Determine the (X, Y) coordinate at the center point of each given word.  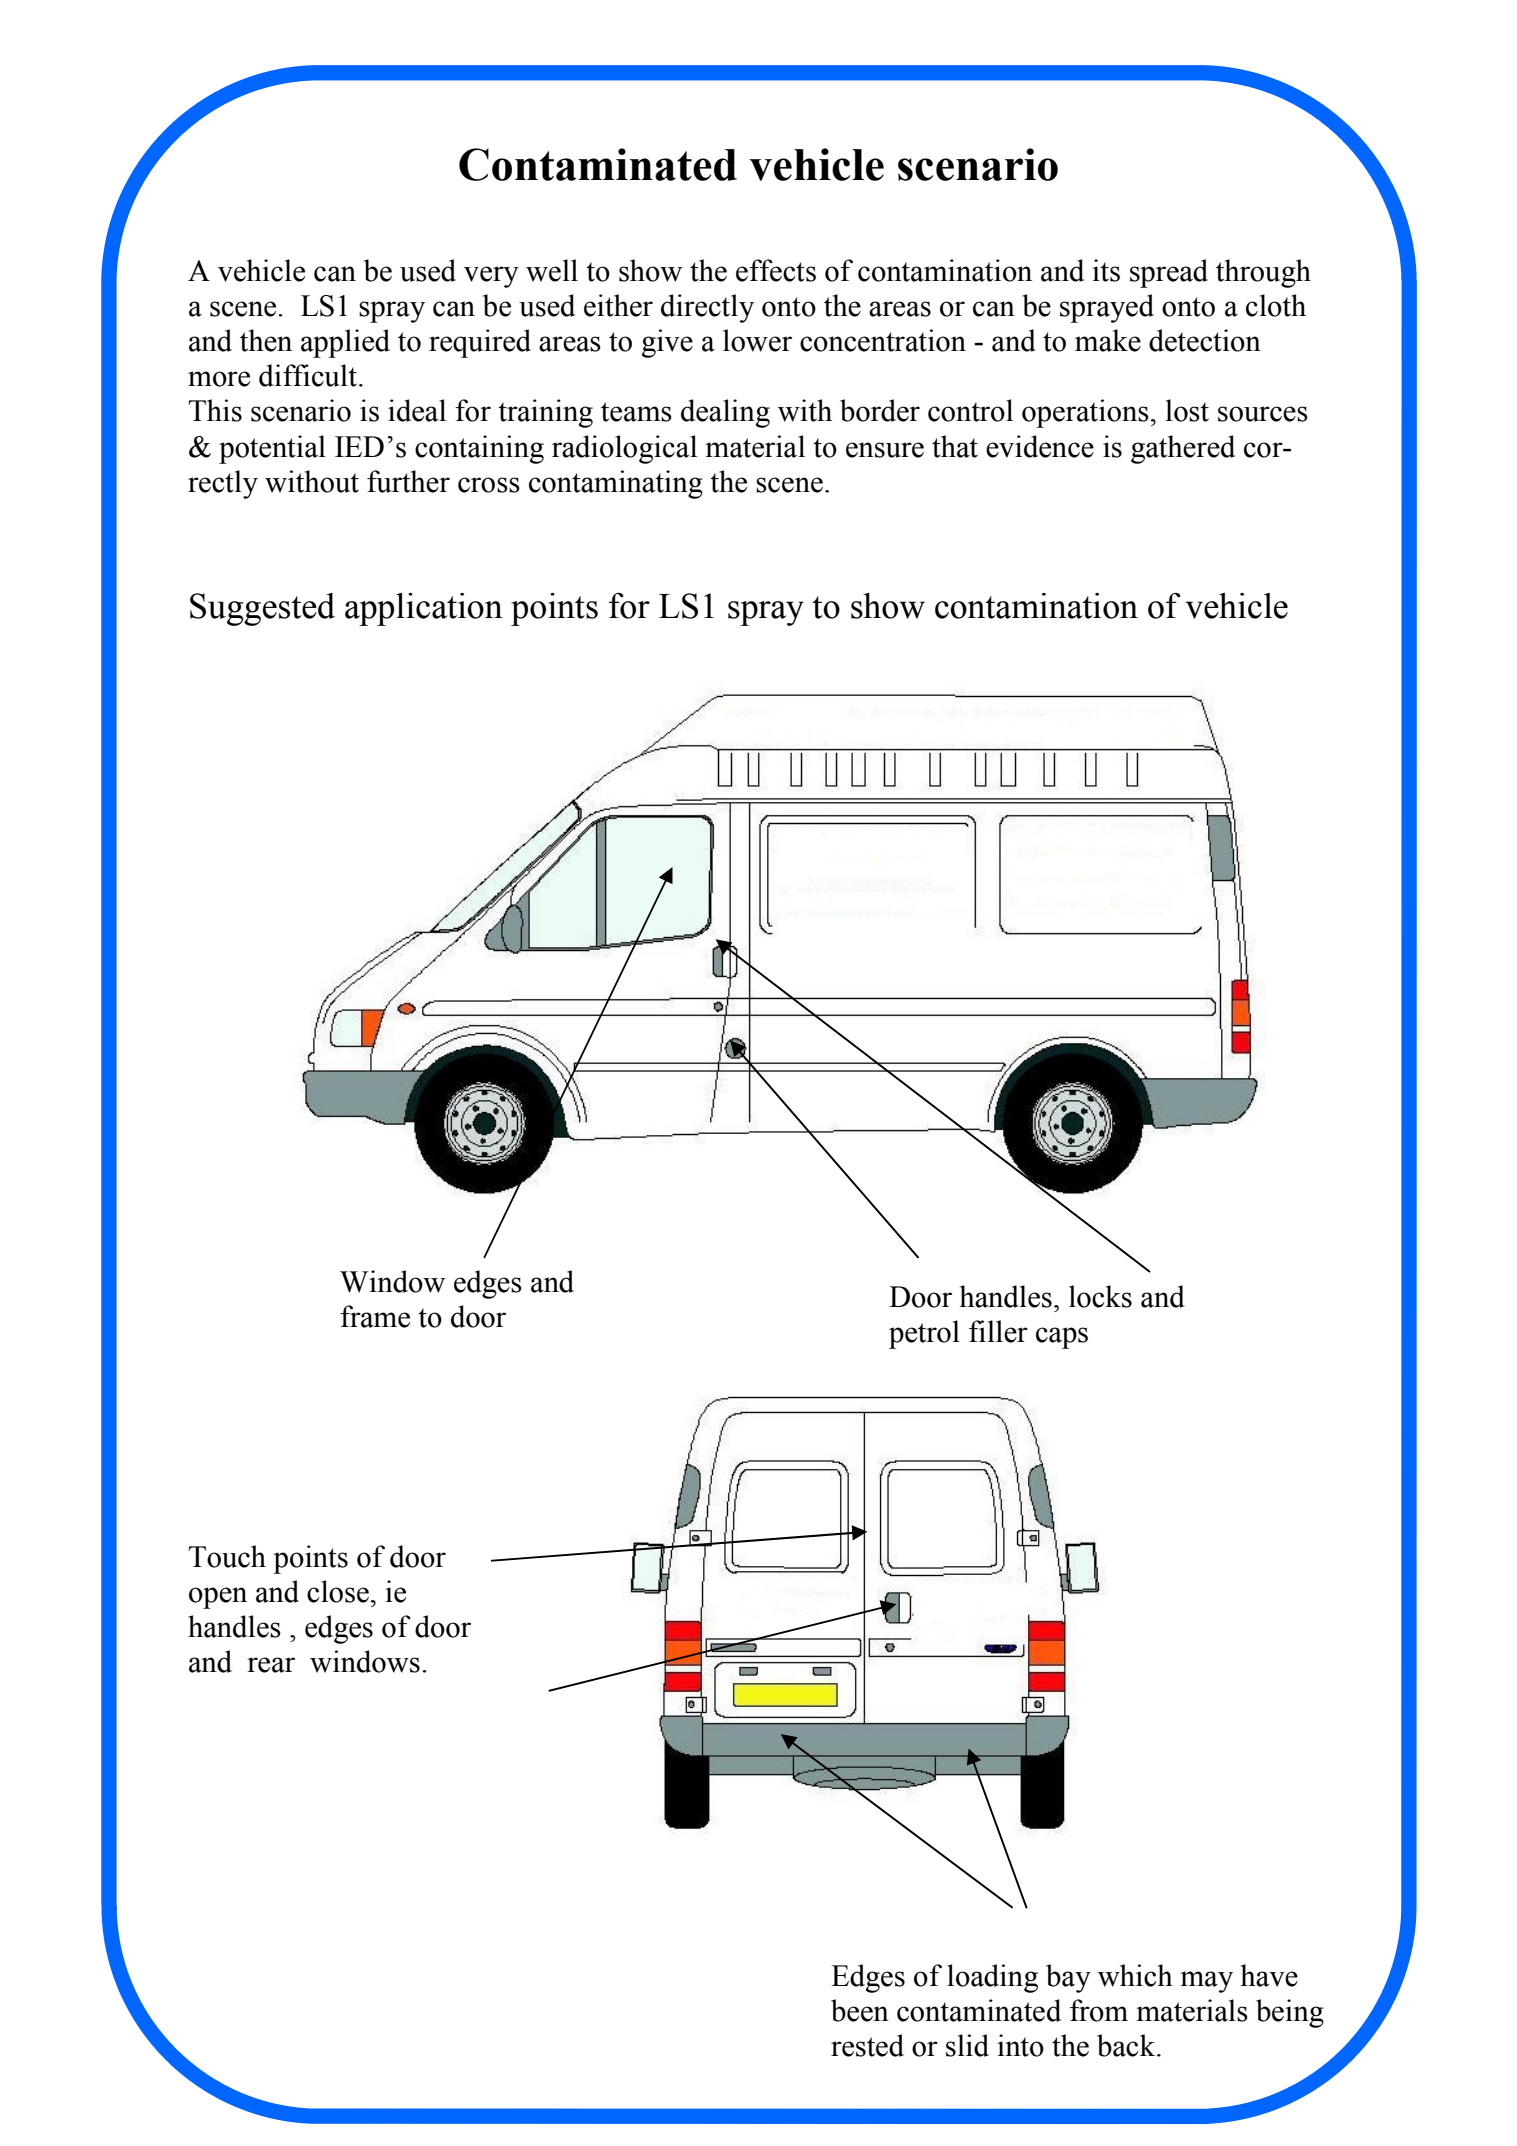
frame (375, 1316)
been (860, 2010)
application (424, 609)
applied (345, 343)
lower (757, 340)
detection (1205, 340)
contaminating (616, 484)
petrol (924, 1334)
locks (1100, 1296)
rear (271, 1665)
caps (1062, 1338)
